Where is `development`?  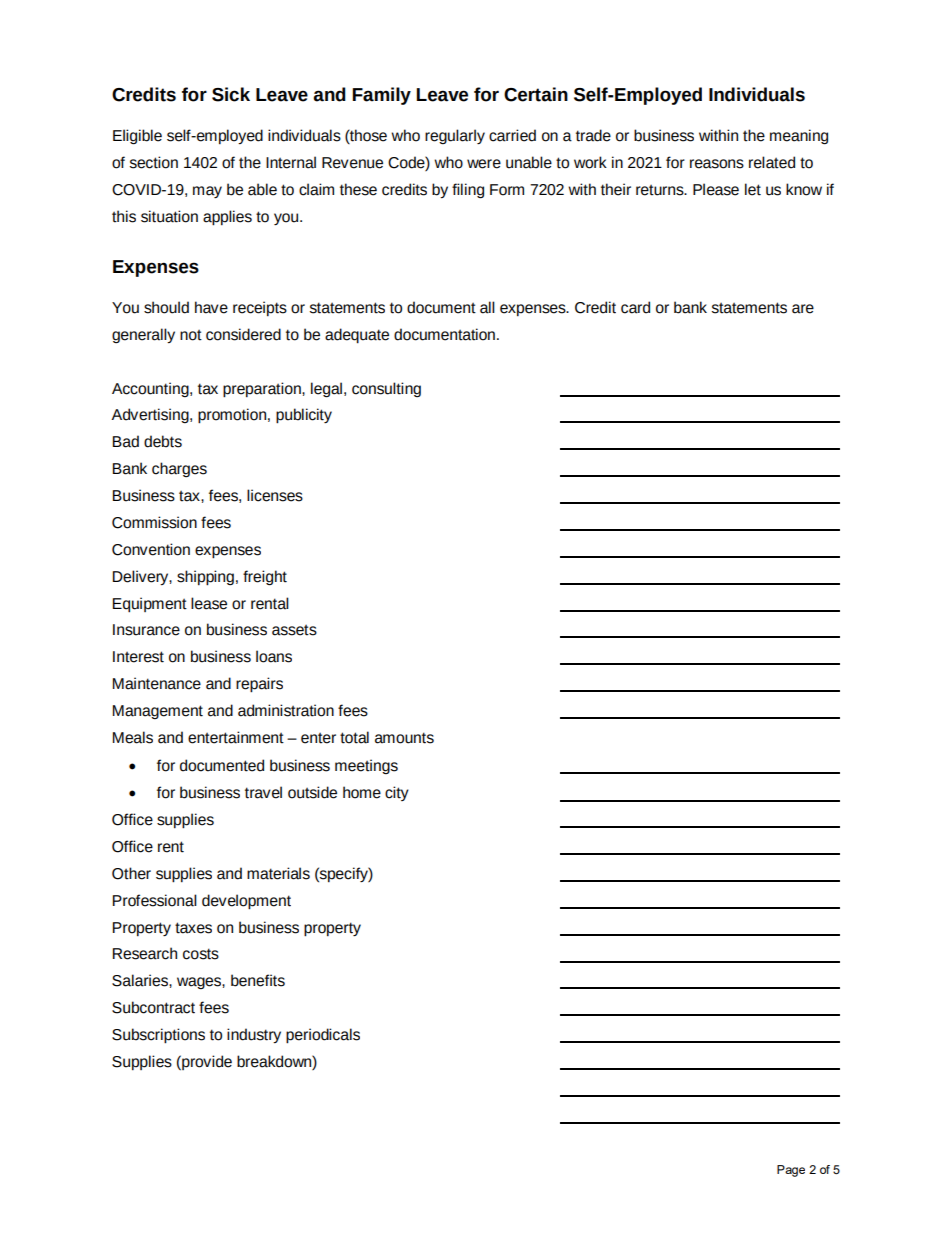 development is located at coordinates (246, 902).
